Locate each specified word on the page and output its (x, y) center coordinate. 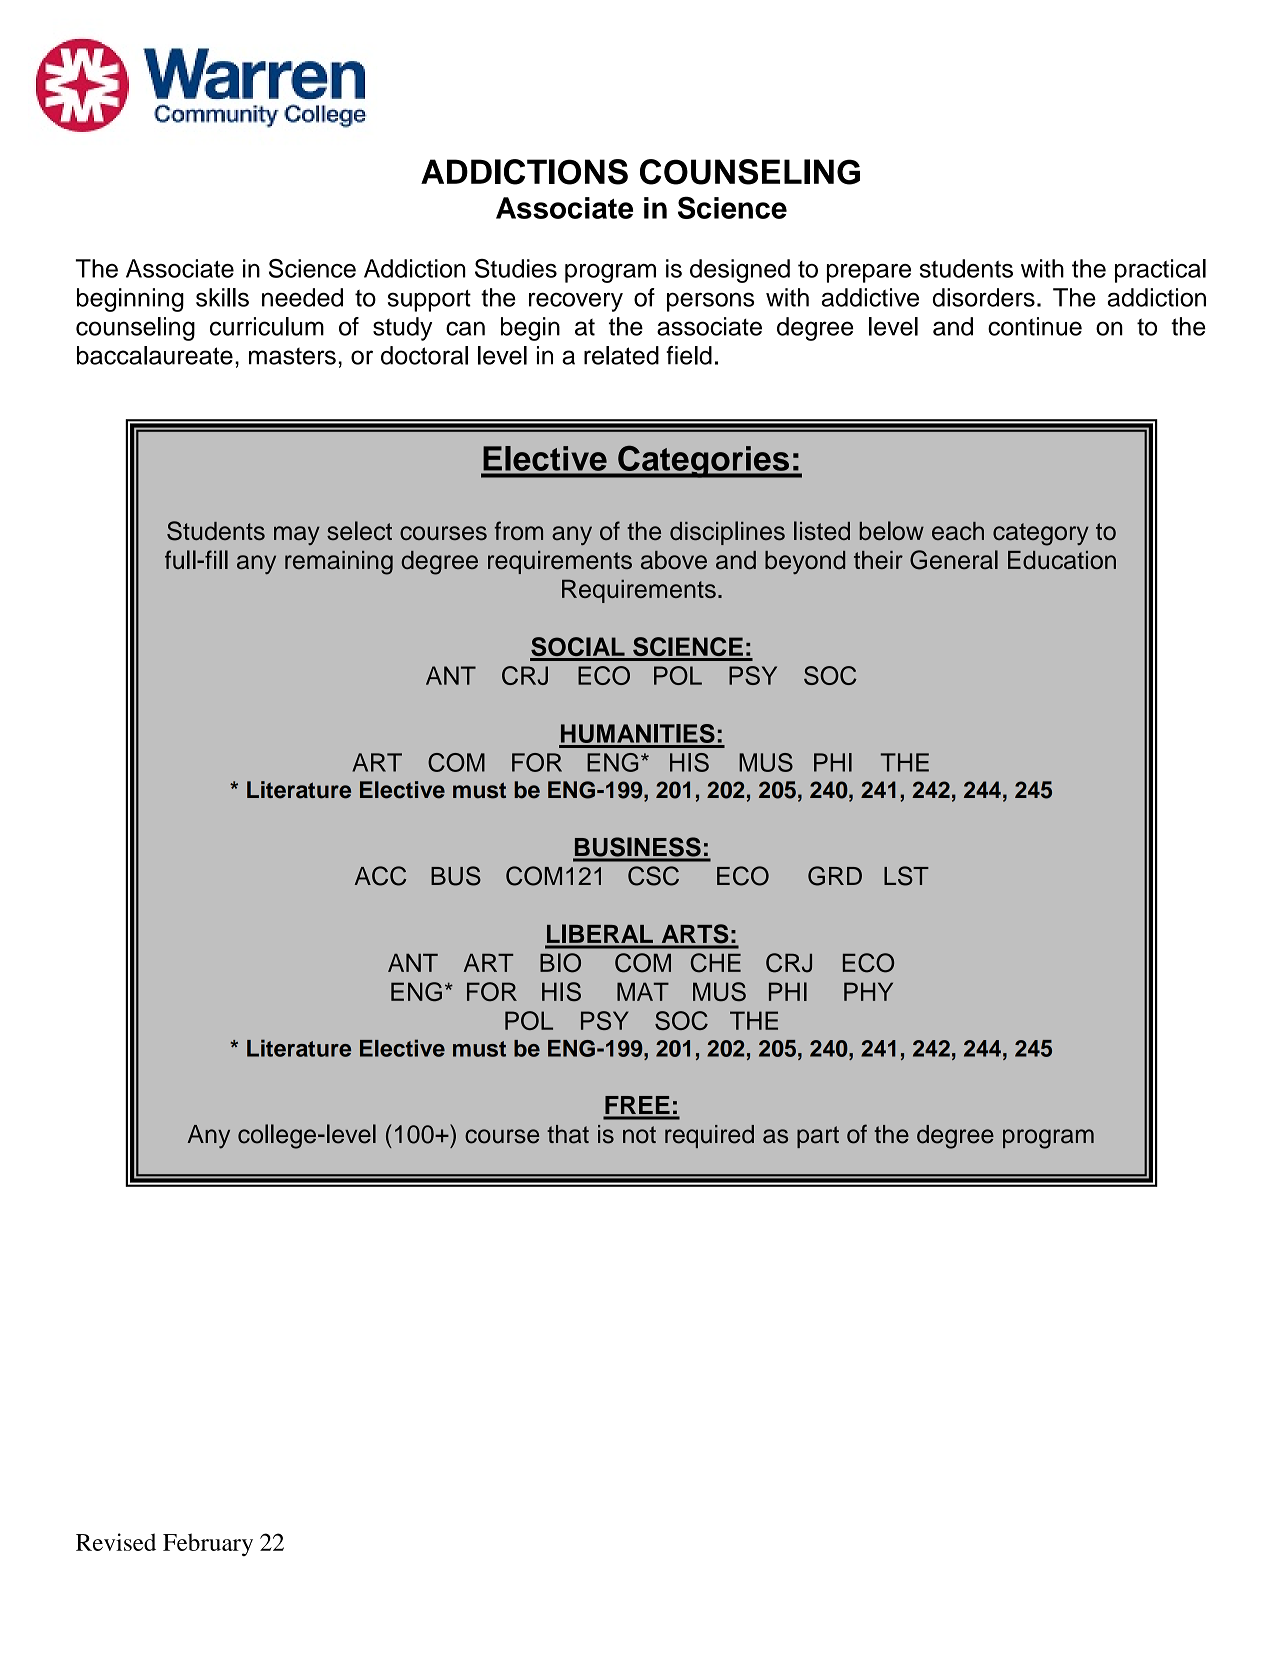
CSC (653, 876)
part (818, 1137)
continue (1035, 326)
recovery (576, 302)
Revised (116, 1542)
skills (222, 297)
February (208, 1544)
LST (906, 876)
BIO (560, 963)
